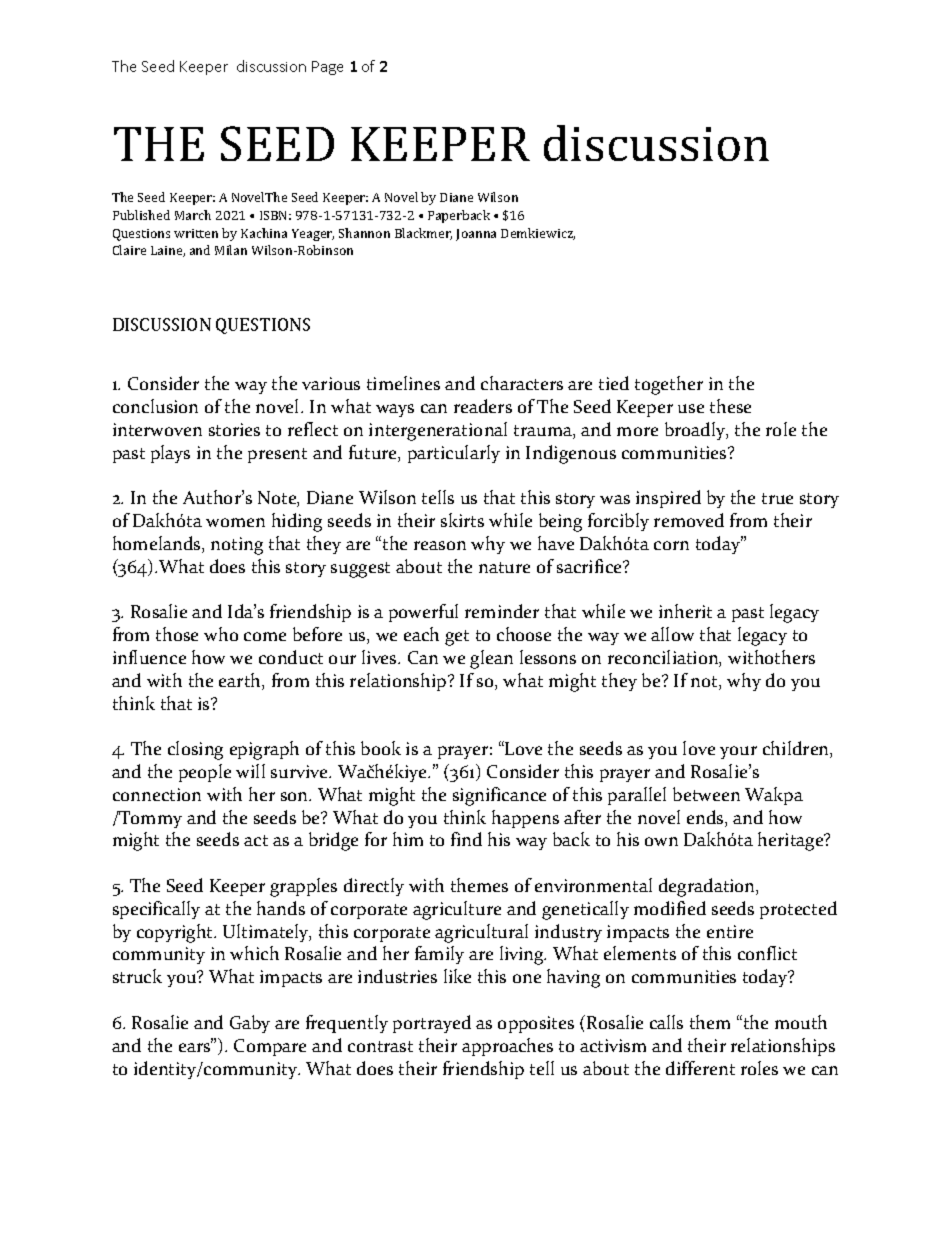  I want to click on noting, so click(237, 546).
